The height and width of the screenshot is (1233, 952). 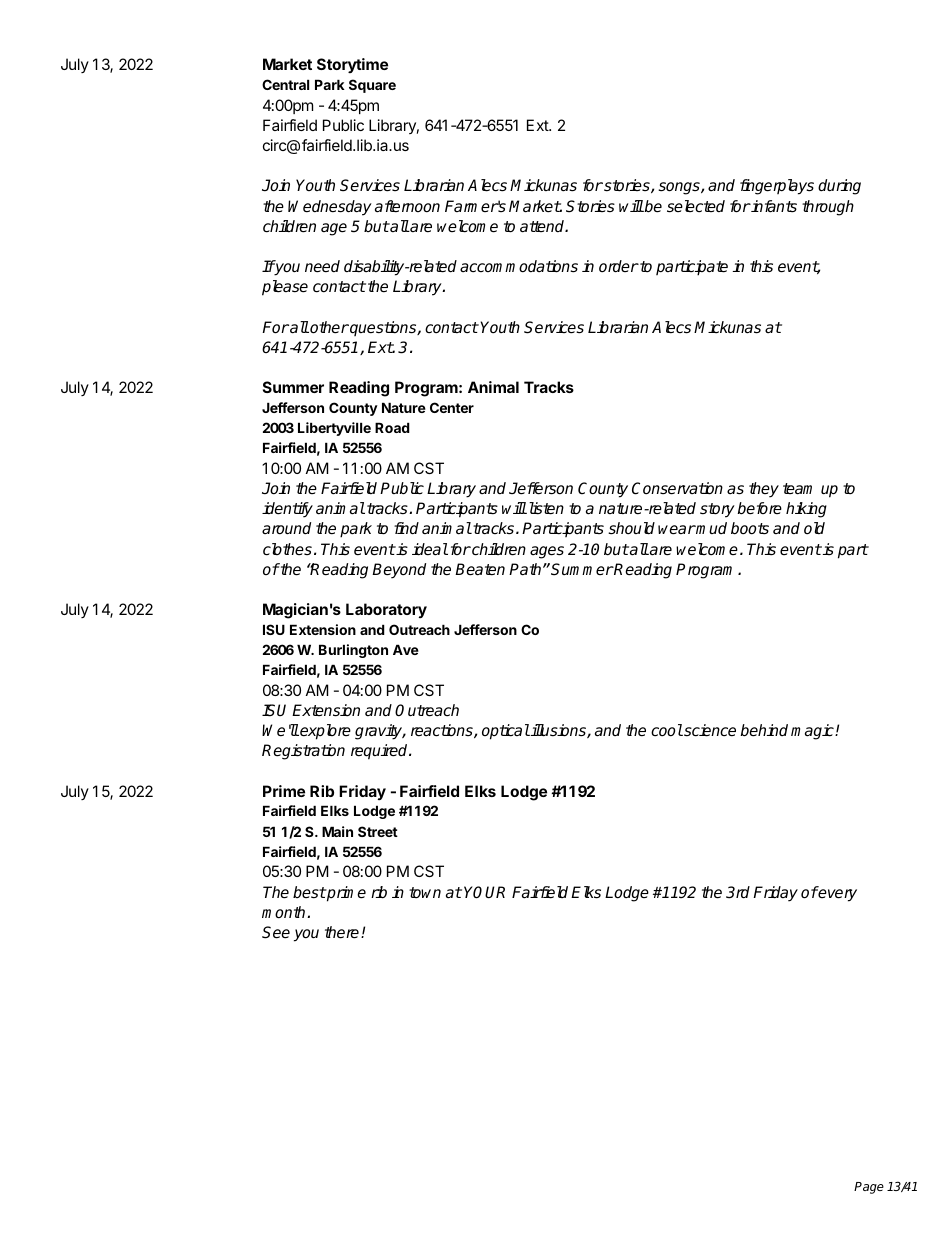 What do you see at coordinates (839, 187) in the screenshot?
I see `during` at bounding box center [839, 187].
